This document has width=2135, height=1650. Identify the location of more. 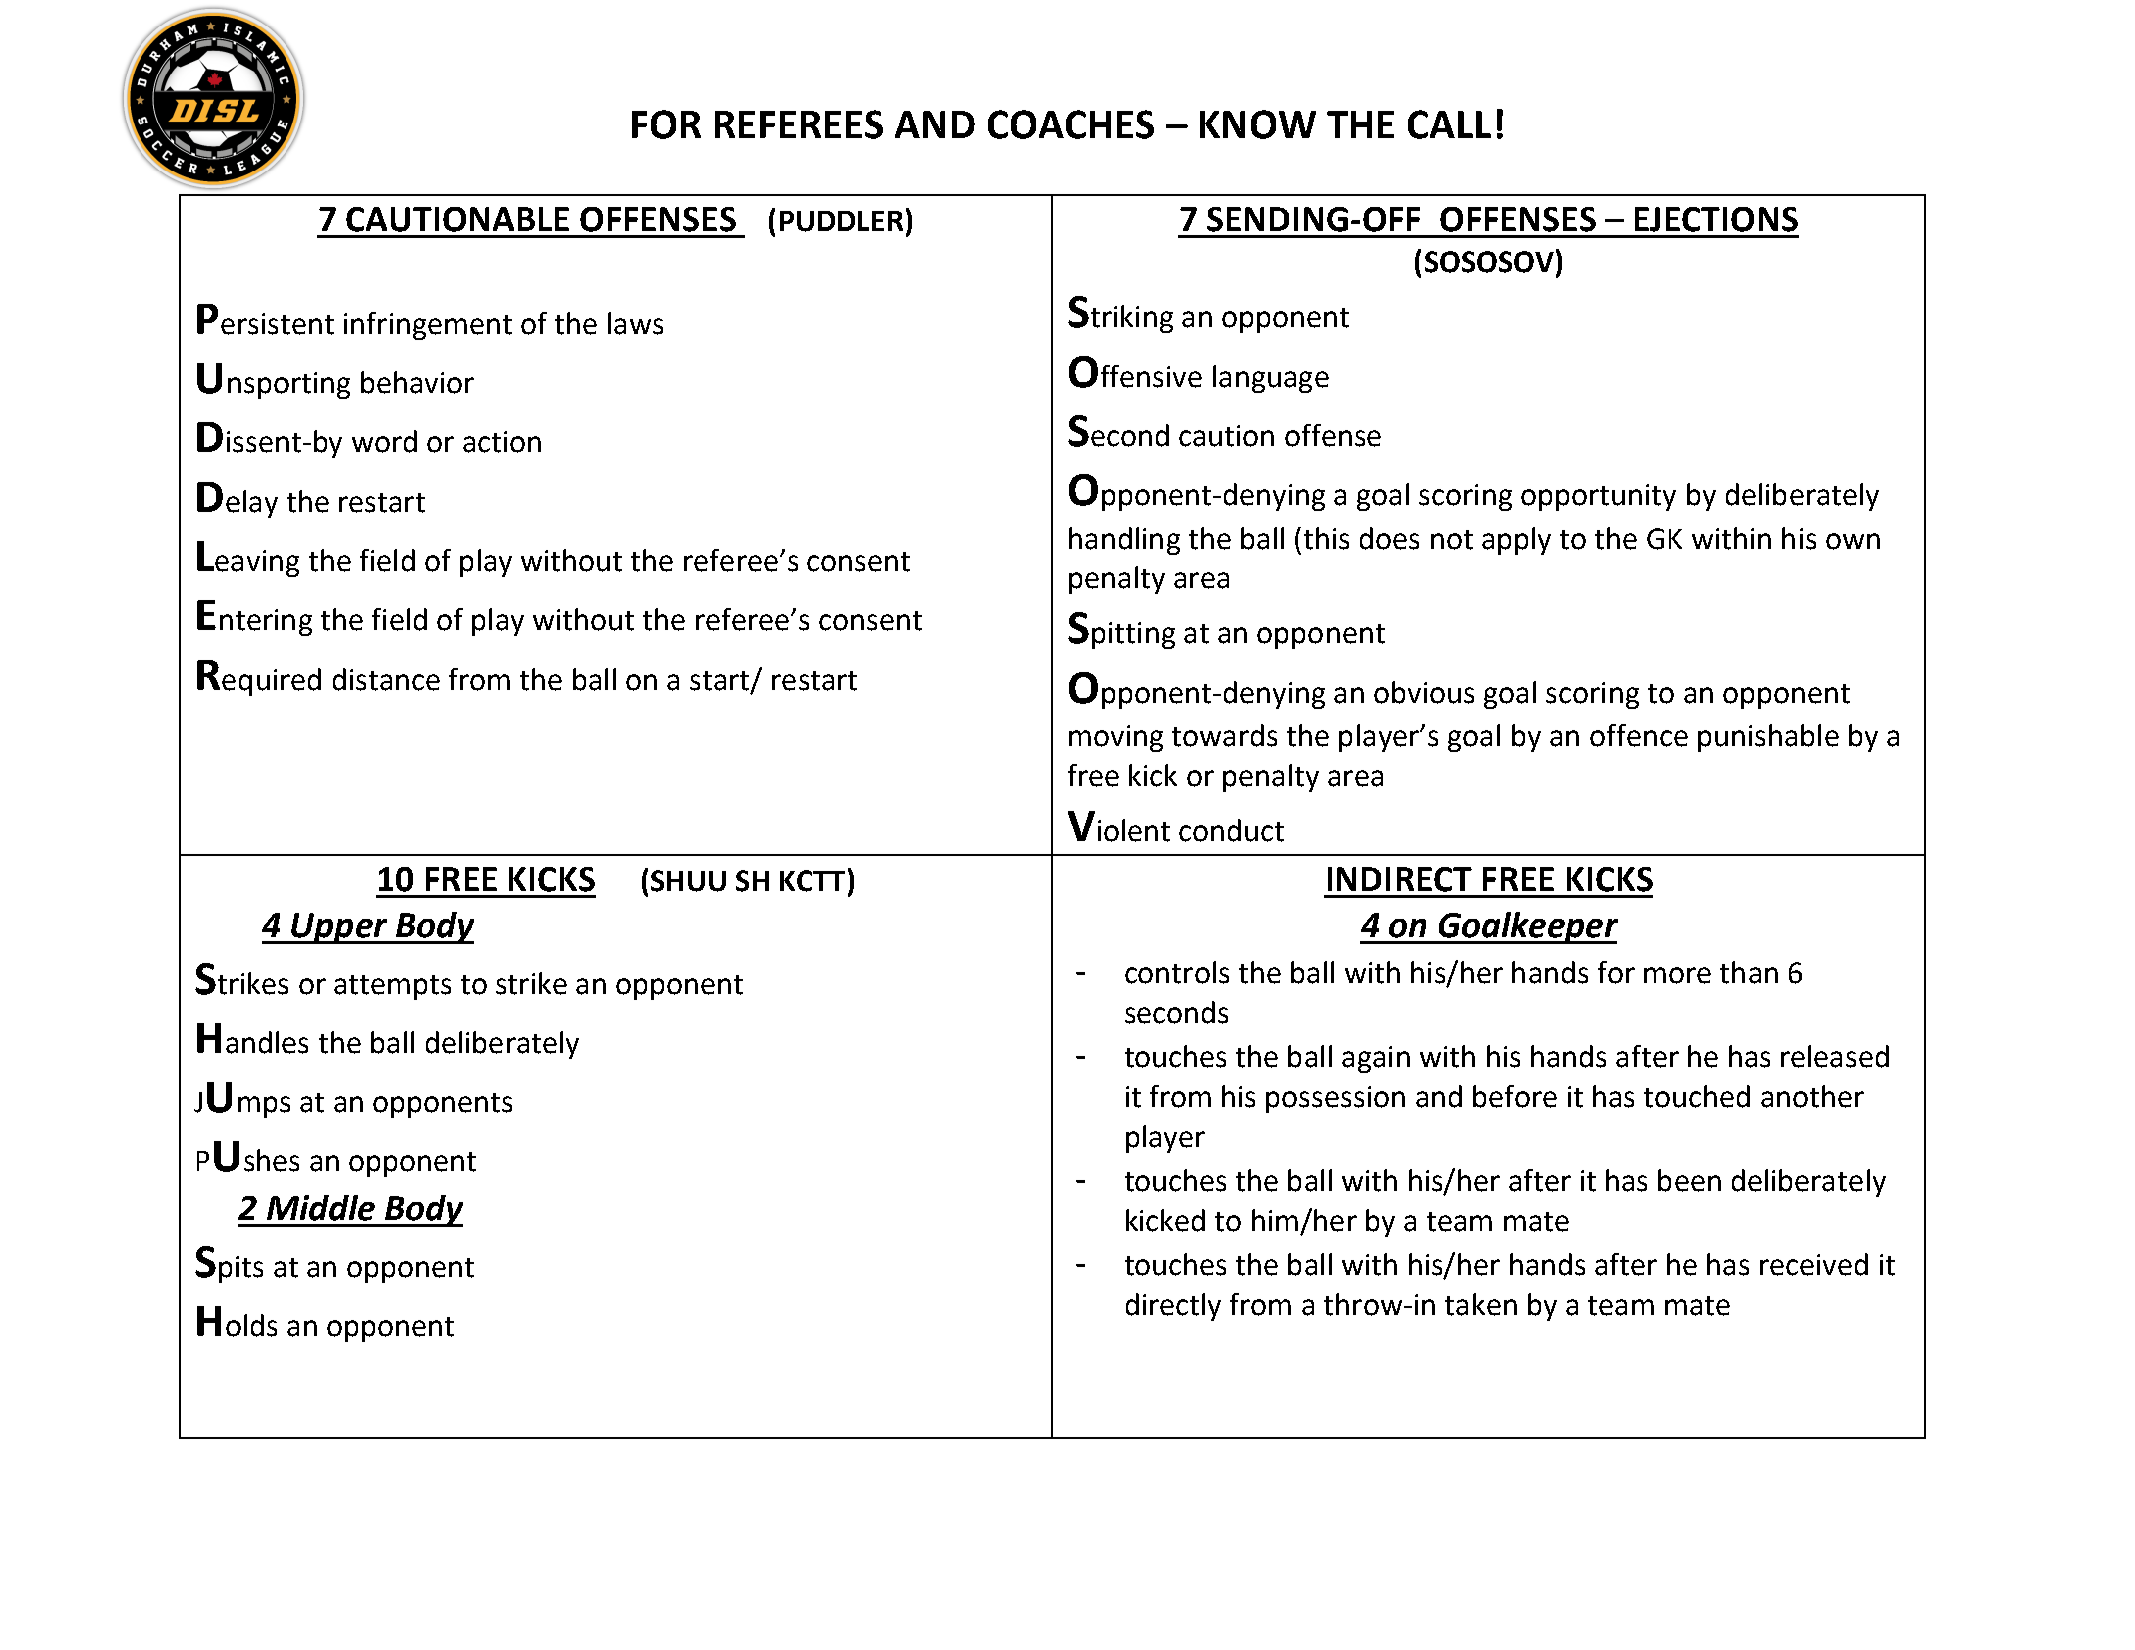
(1677, 975).
